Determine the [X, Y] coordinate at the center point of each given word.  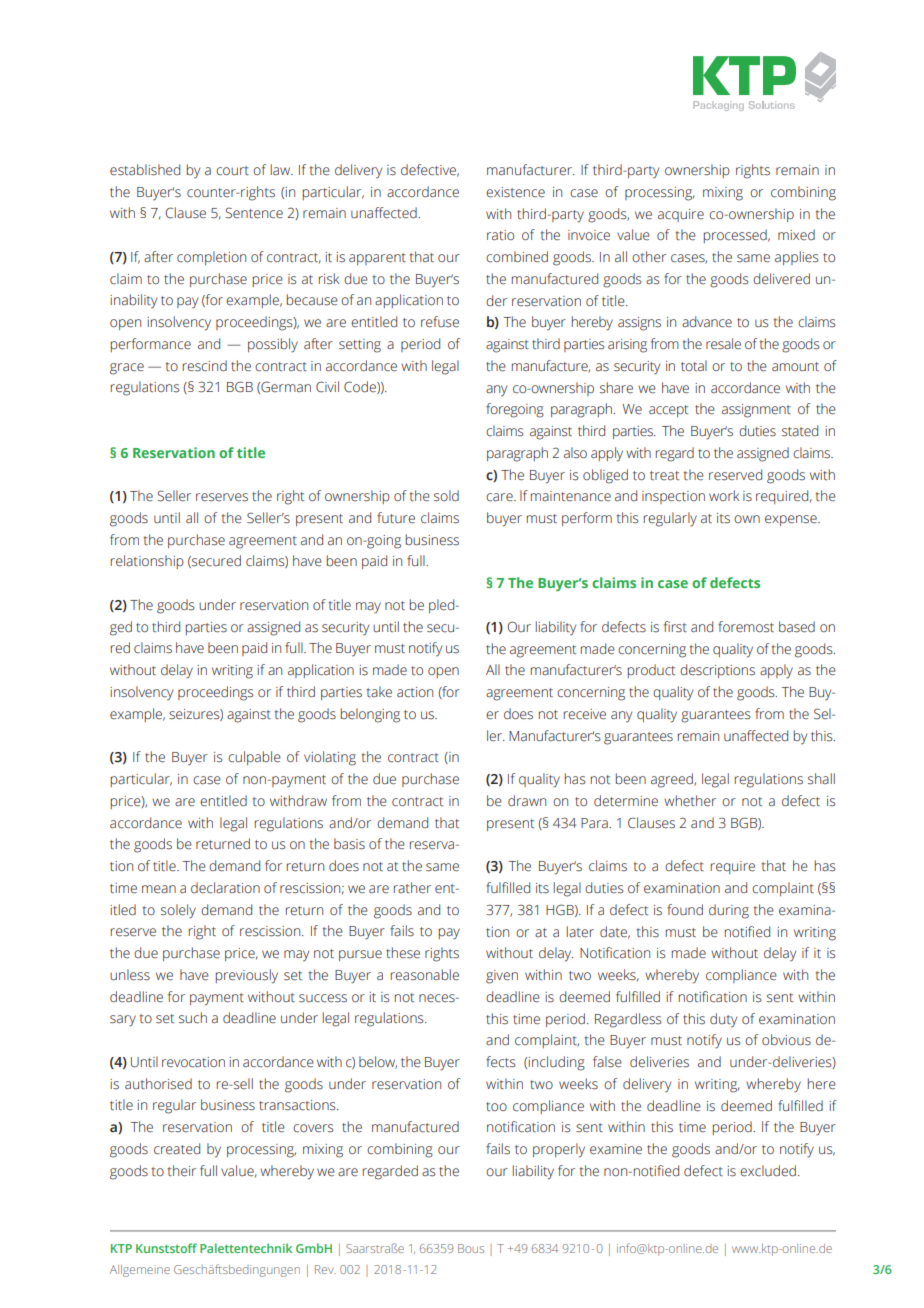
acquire [681, 215]
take [379, 692]
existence [515, 192]
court [232, 171]
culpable [254, 758]
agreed [673, 780]
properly [559, 1150]
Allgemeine [140, 1271]
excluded [768, 1171]
